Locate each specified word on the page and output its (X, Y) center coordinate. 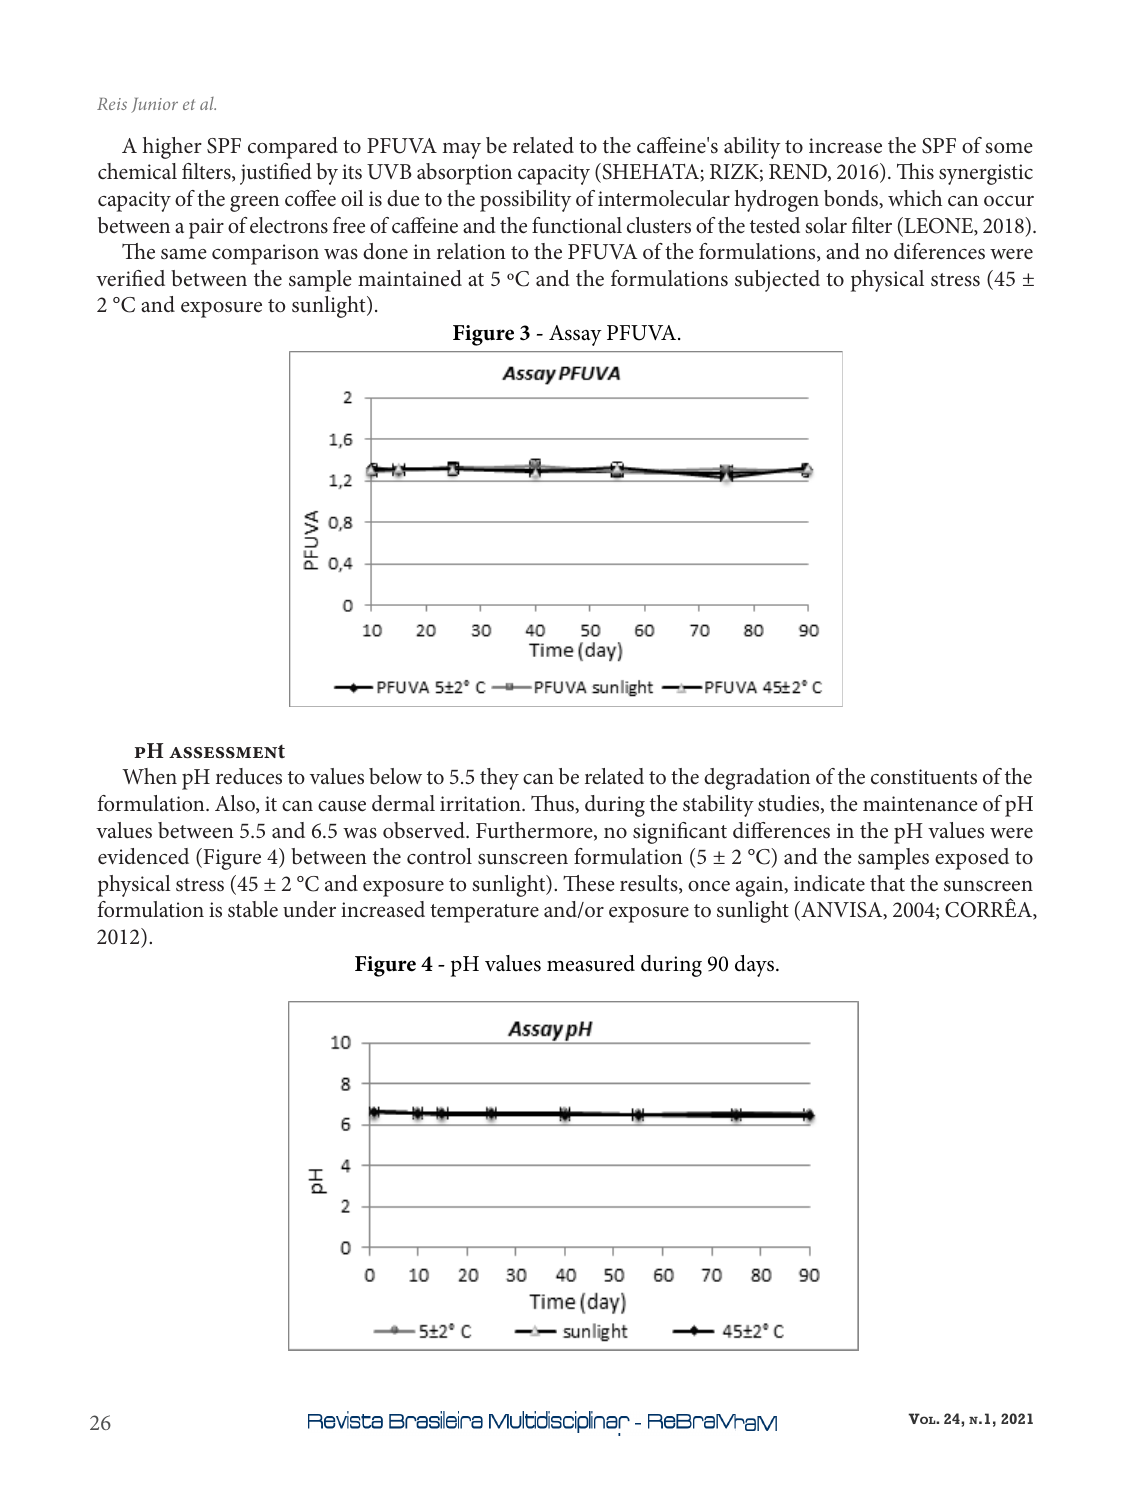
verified (130, 278)
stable (253, 909)
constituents (924, 777)
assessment (227, 752)
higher (172, 148)
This (915, 171)
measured (591, 963)
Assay (575, 335)
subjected (777, 281)
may (461, 151)
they (499, 779)
